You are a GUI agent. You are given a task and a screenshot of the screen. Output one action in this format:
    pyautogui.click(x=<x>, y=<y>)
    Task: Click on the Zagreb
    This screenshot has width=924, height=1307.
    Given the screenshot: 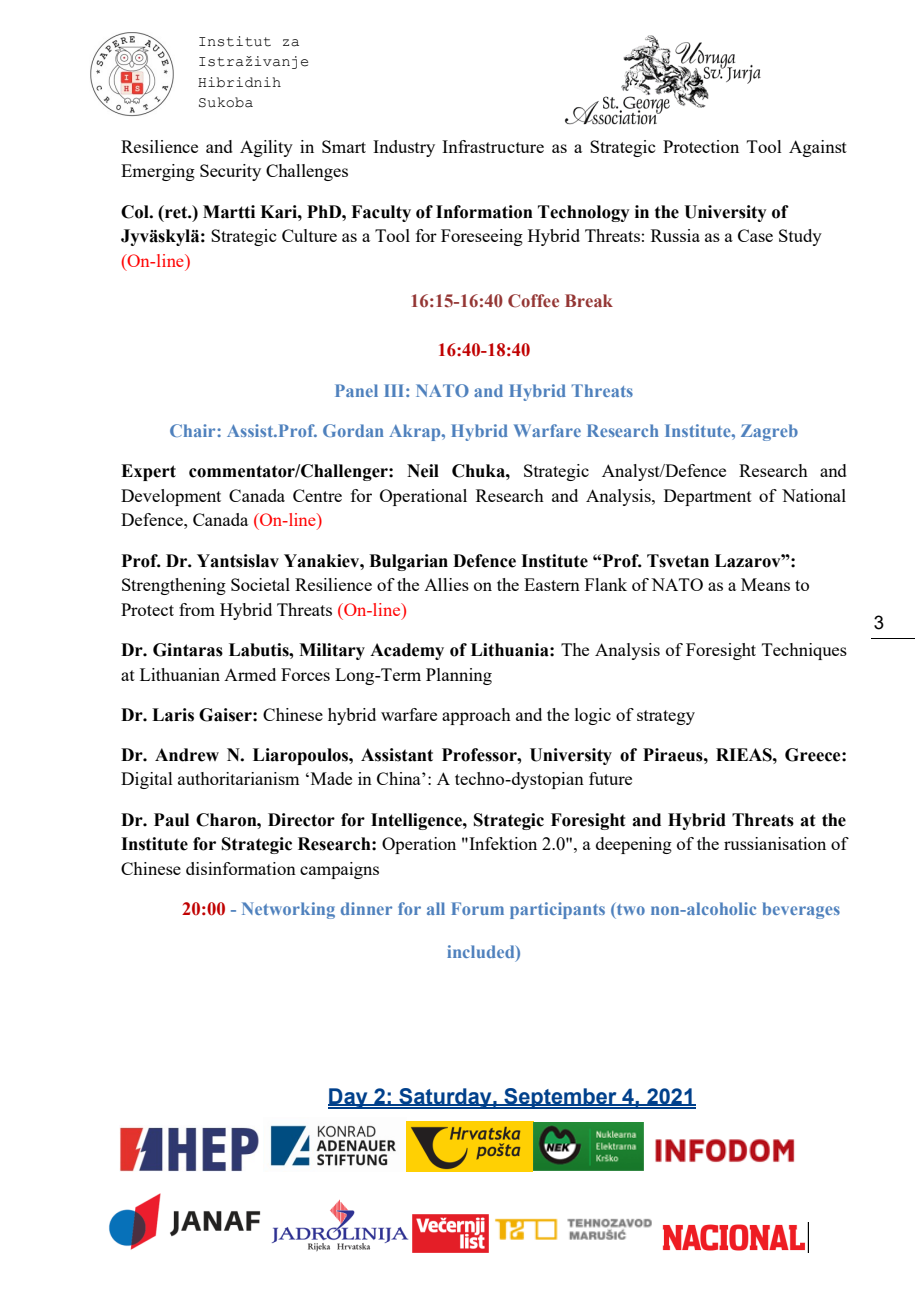 What is the action you would take?
    pyautogui.click(x=769, y=432)
